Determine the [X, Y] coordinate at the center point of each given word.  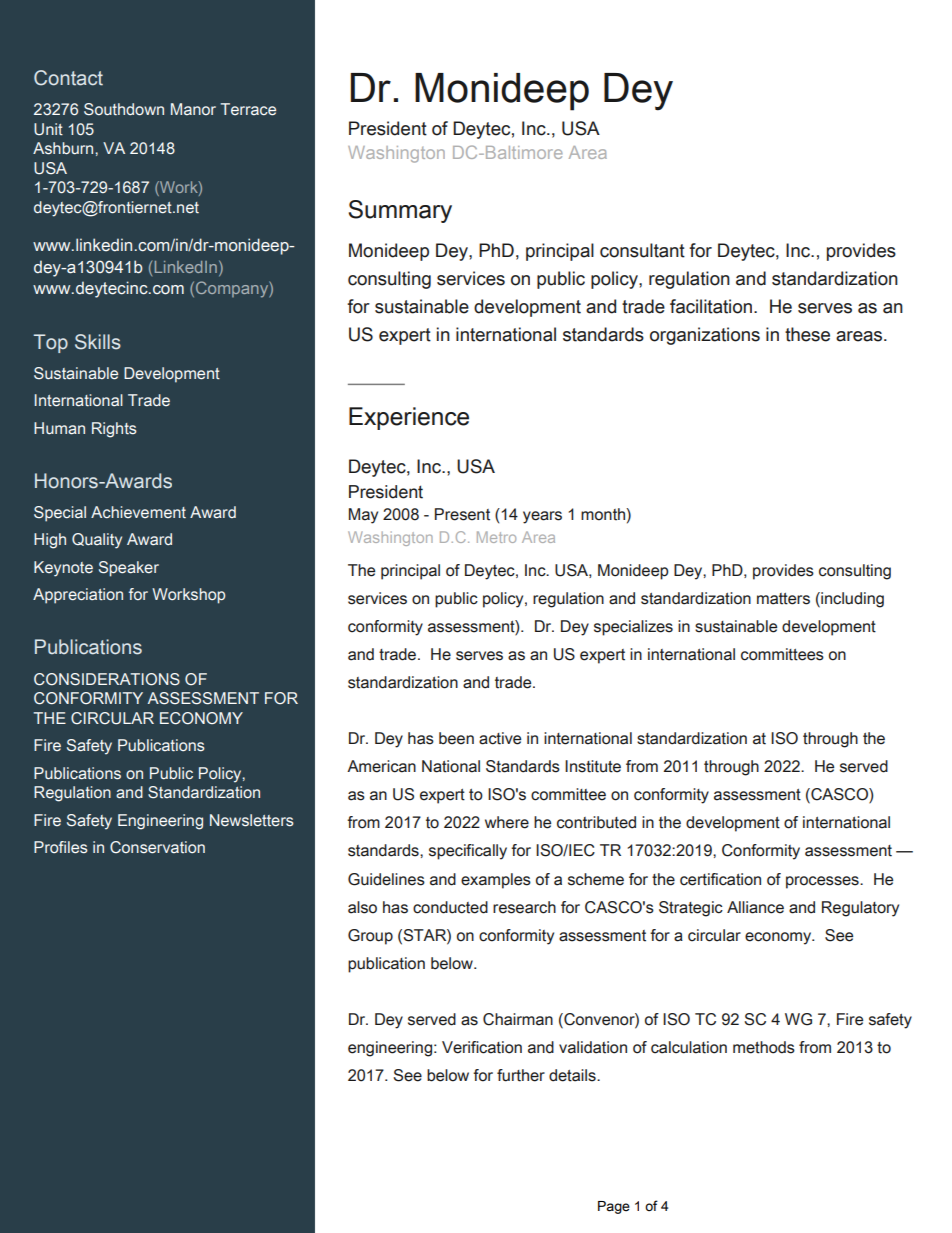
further [521, 1075]
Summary [400, 211]
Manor [193, 109]
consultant [642, 250]
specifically [468, 852]
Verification [482, 1047]
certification [720, 879]
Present [462, 514]
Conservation [157, 847]
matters [783, 599]
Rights [114, 430]
